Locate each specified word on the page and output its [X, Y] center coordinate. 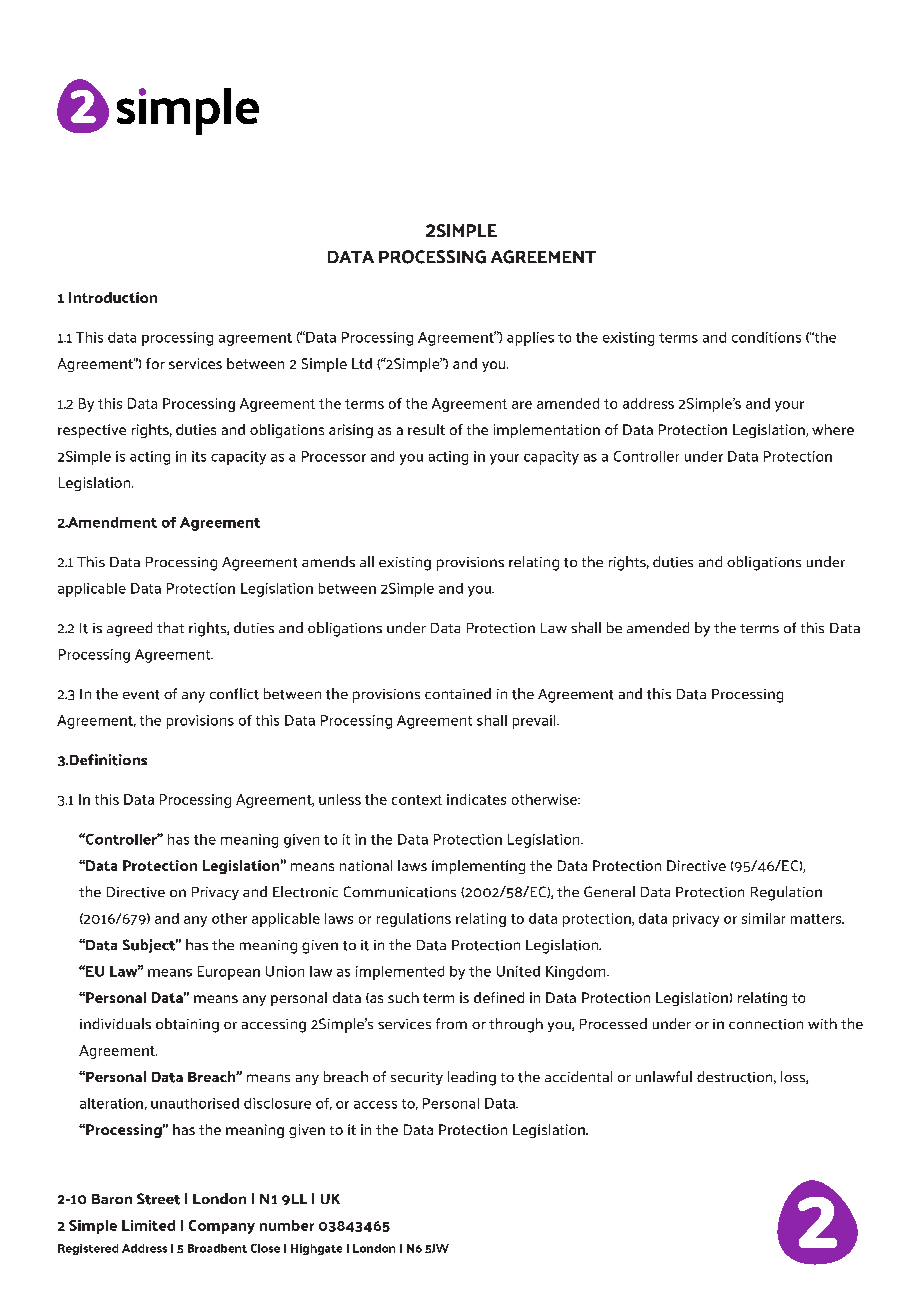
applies [530, 339]
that [170, 627]
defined [499, 997]
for [155, 363]
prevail [535, 722]
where [833, 429]
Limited [148, 1225]
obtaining [187, 1025]
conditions [766, 337]
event [141, 695]
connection [766, 1024]
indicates [476, 799]
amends [328, 561]
